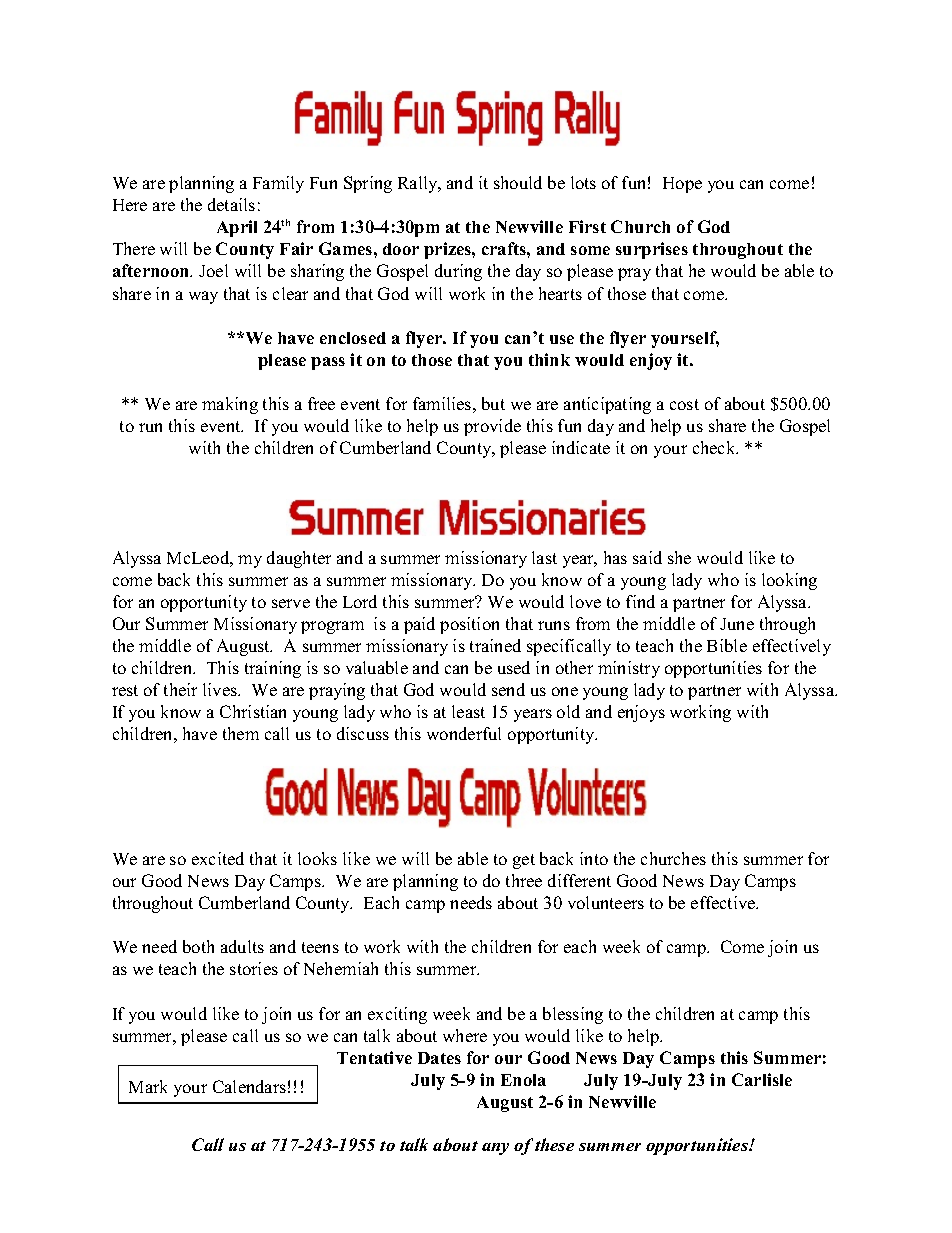 This screenshot has width=952, height=1233. What do you see at coordinates (495, 1149) in the screenshot?
I see `any` at bounding box center [495, 1149].
